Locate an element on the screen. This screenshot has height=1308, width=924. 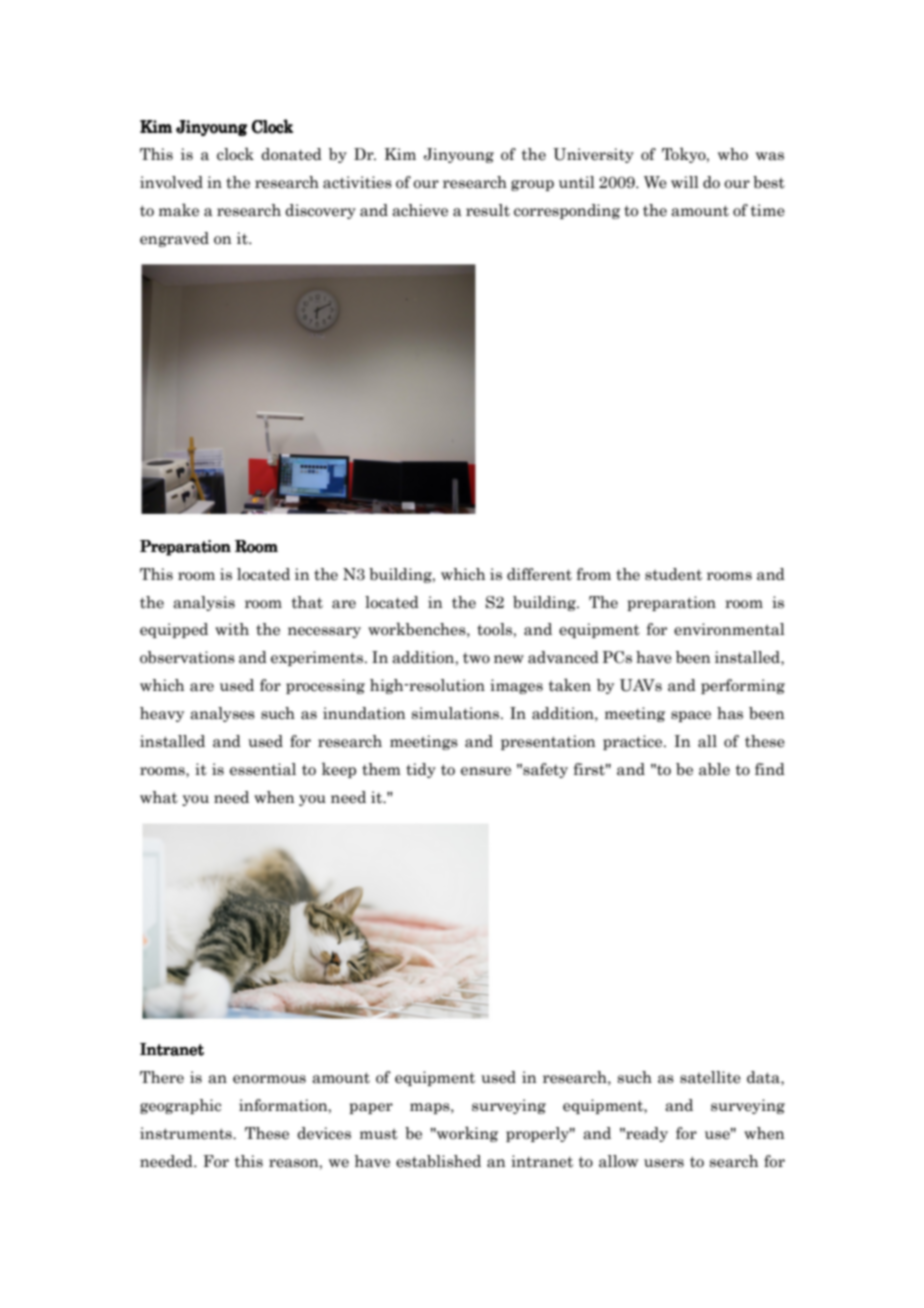
different is located at coordinates (539, 574).
